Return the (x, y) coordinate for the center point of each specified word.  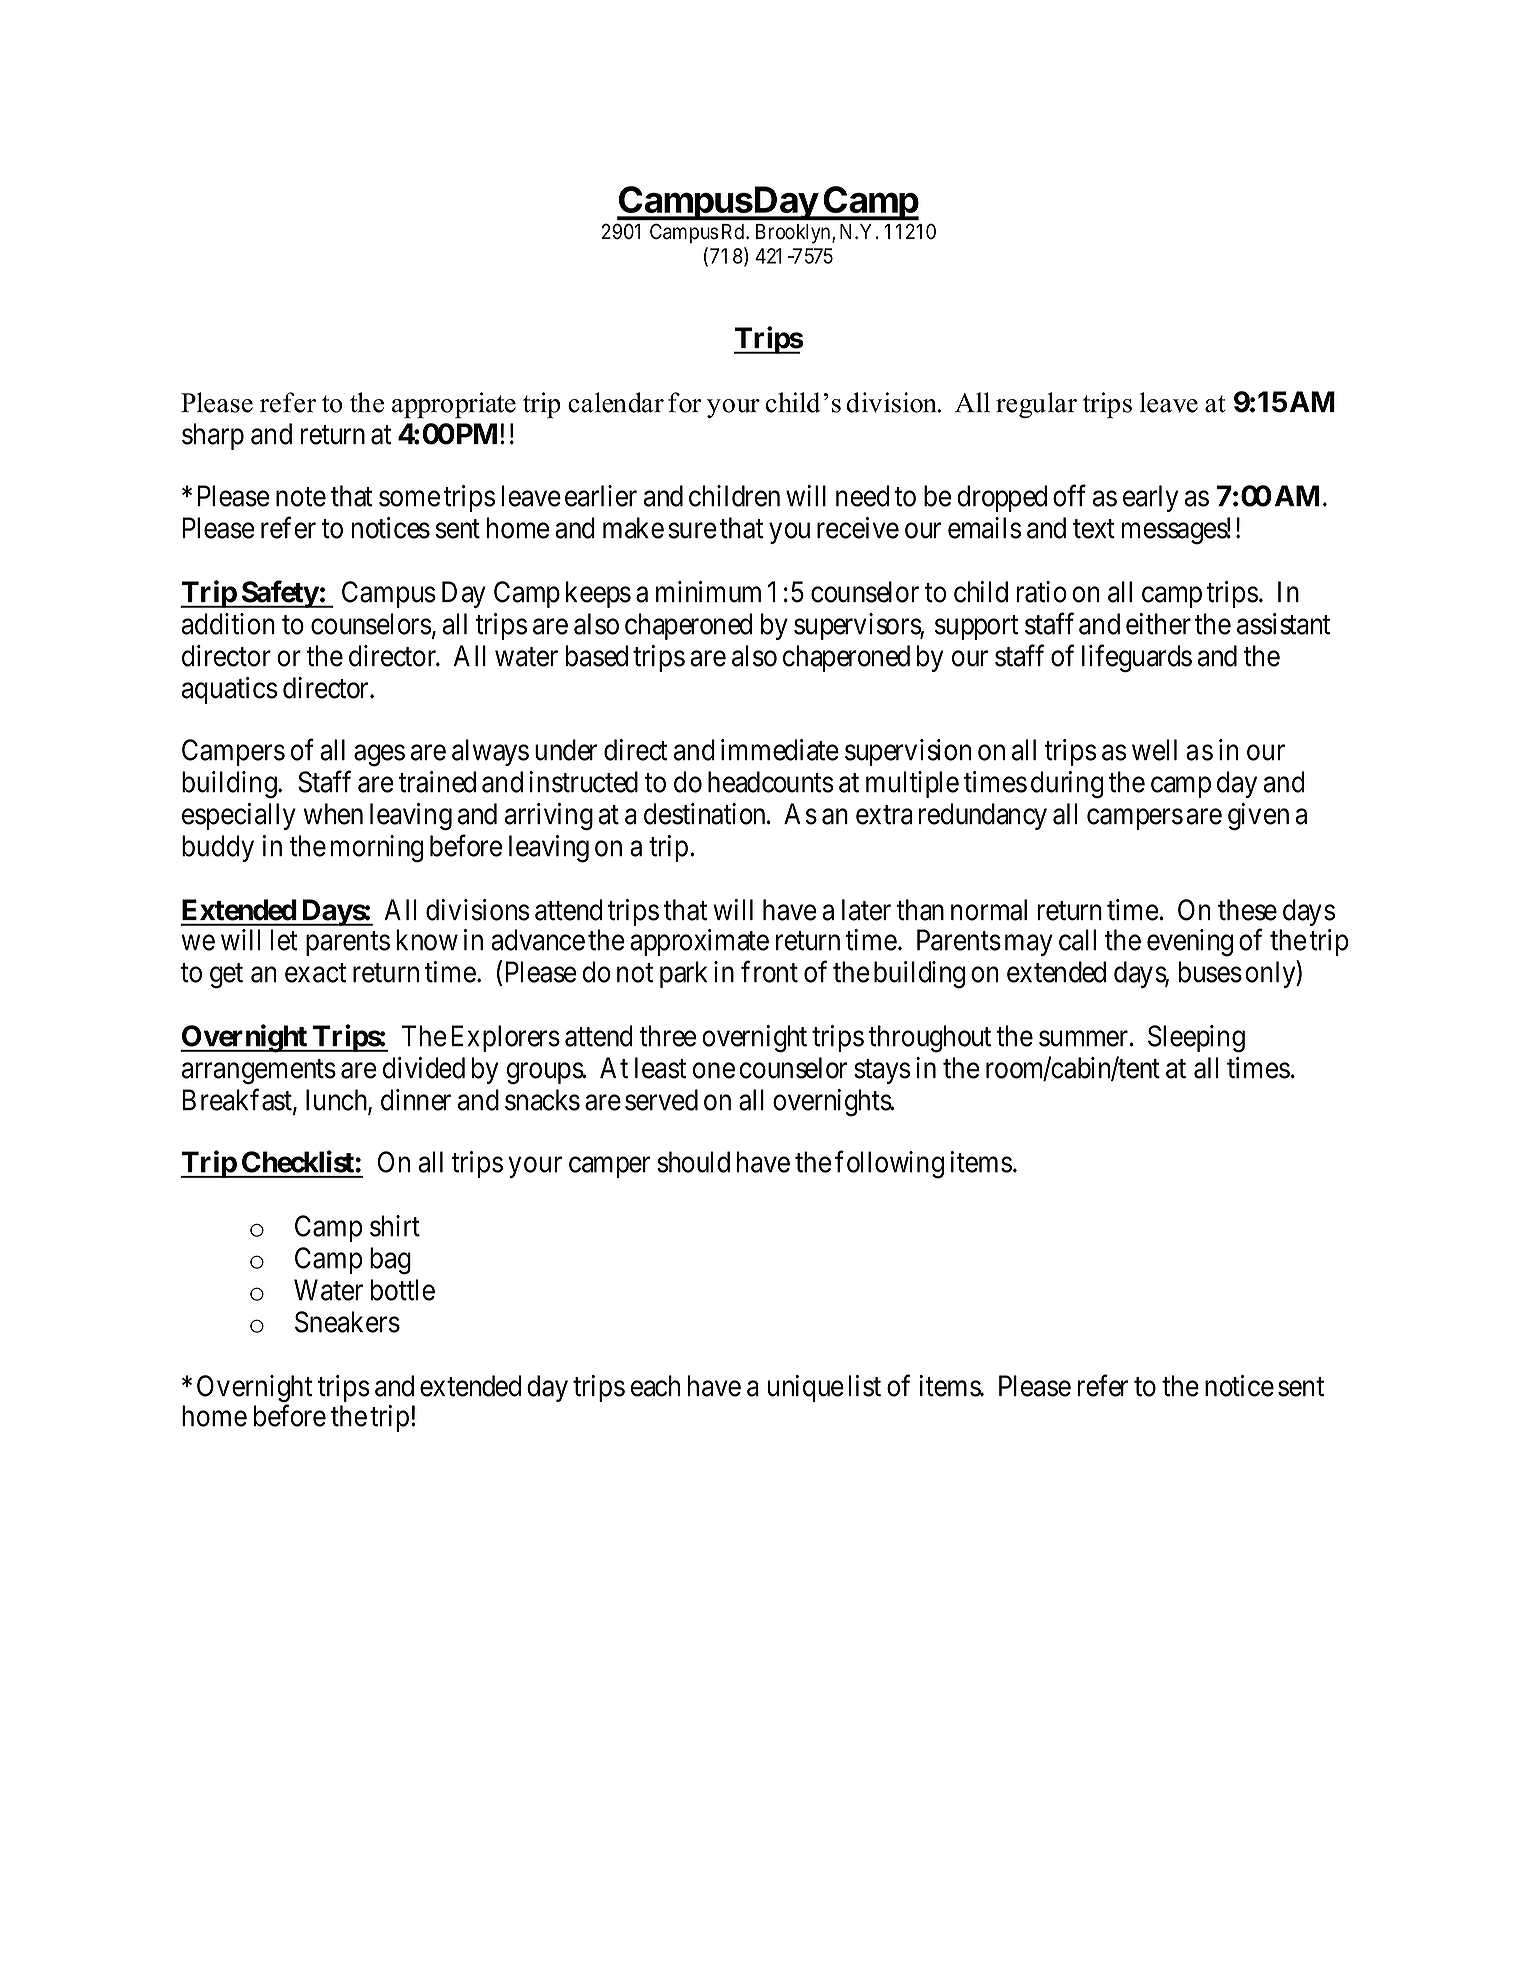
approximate (699, 942)
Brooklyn (794, 234)
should (693, 1162)
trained (437, 782)
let (284, 940)
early (1150, 498)
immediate (780, 750)
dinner (416, 1100)
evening (1190, 943)
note (301, 497)
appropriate (454, 405)
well (1154, 750)
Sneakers (347, 1322)
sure (692, 531)
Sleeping (1196, 1039)
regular (1036, 405)
